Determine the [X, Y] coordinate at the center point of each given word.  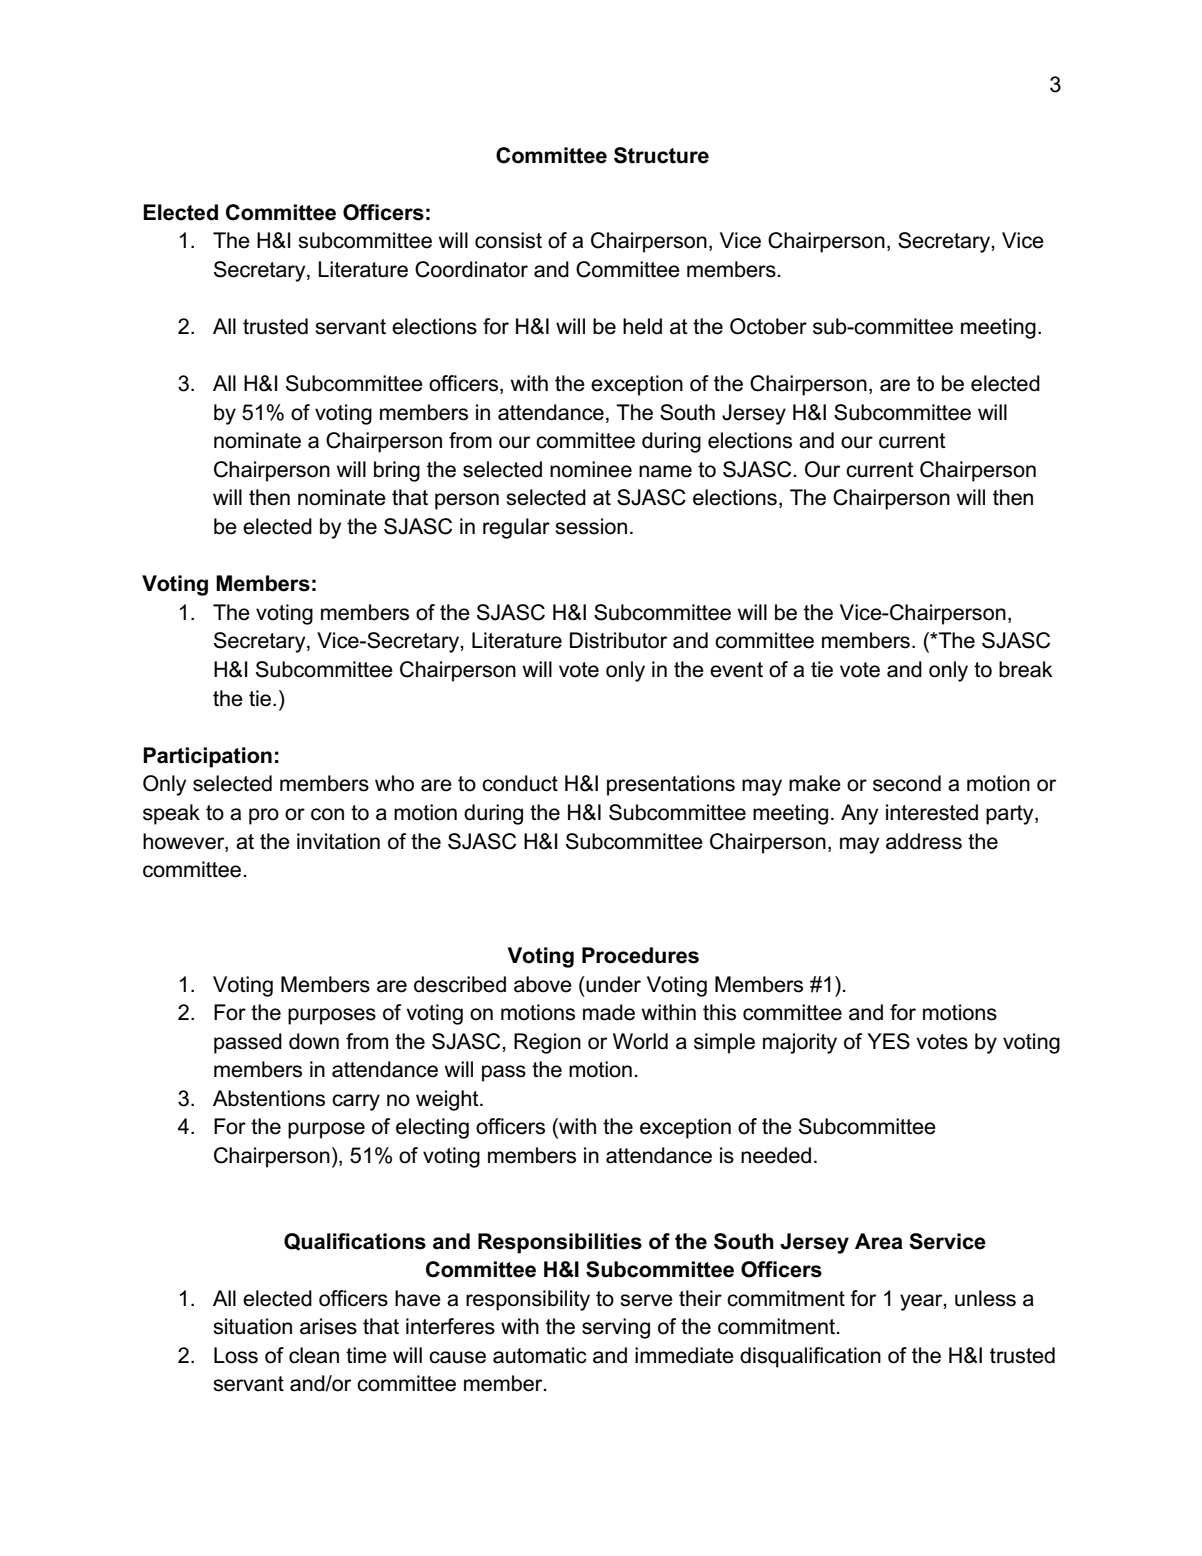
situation [252, 1326]
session [591, 526]
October [768, 326]
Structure [661, 155]
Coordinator [471, 269]
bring [397, 471]
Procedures [640, 955]
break [1026, 669]
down [314, 1041]
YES [888, 1041]
